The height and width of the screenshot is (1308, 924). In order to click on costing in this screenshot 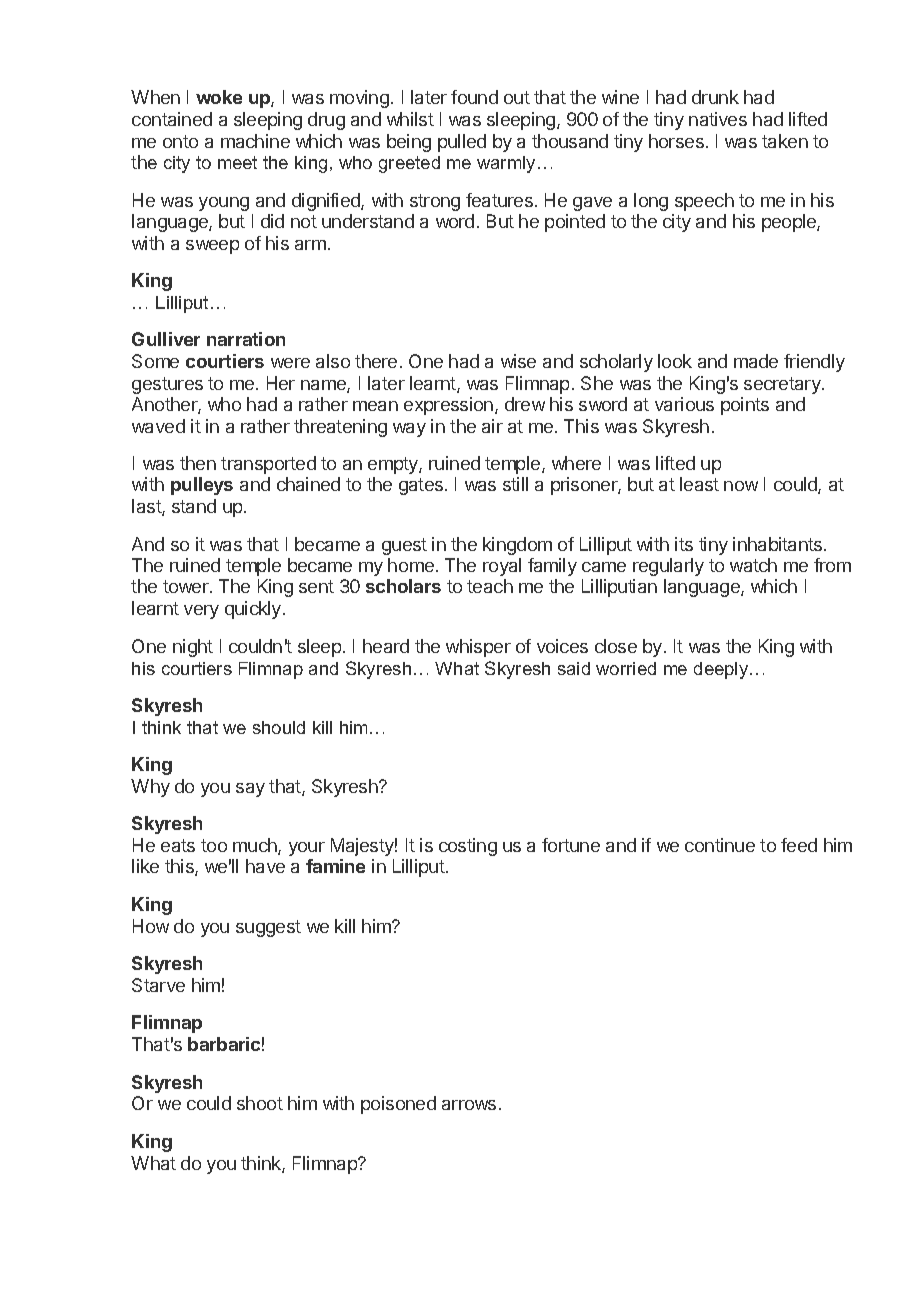, I will do `click(468, 847)`.
